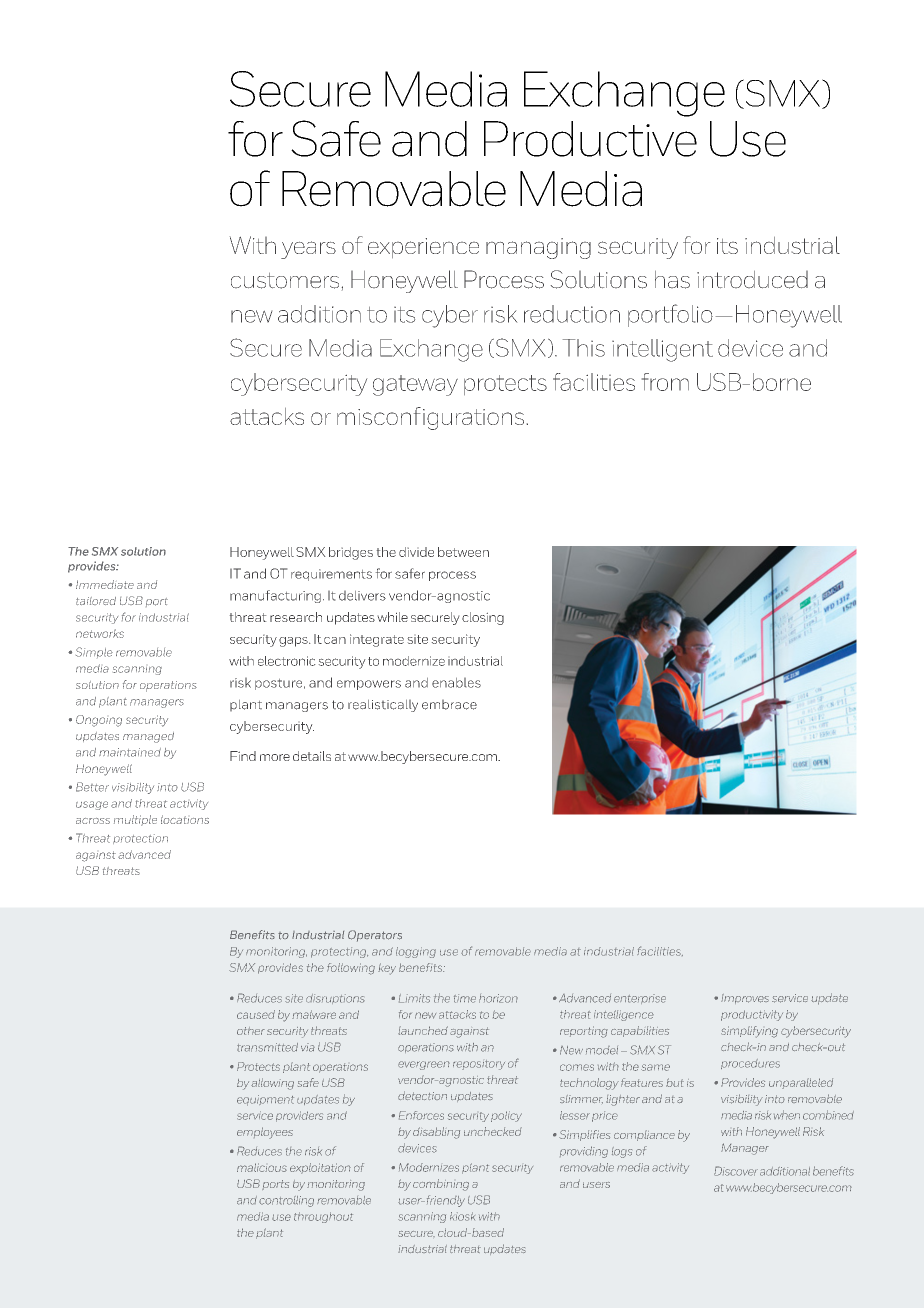  I want to click on combining, so click(441, 1185).
